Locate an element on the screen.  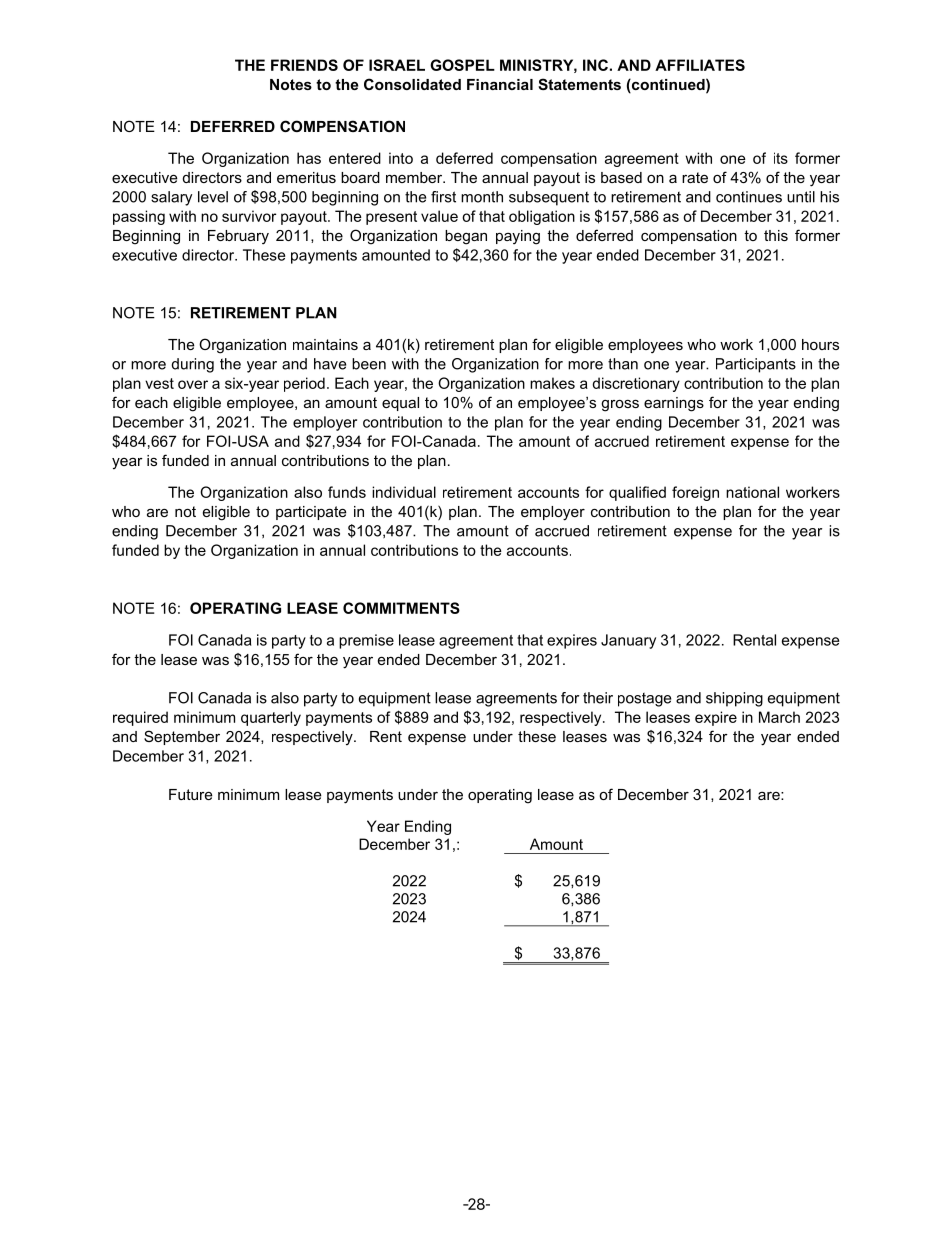
premise is located at coordinates (366, 641).
